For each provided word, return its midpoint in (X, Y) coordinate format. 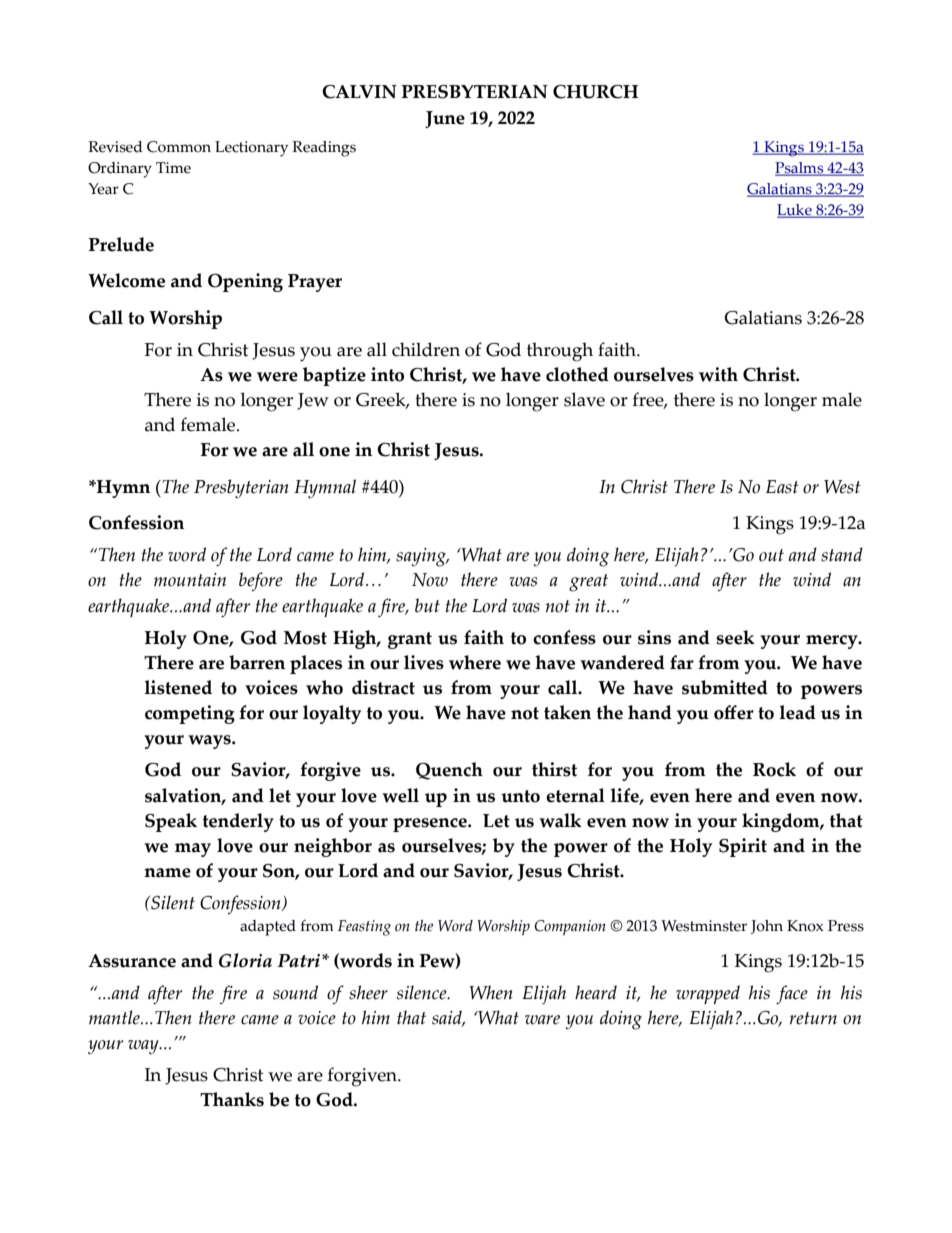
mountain (190, 580)
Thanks (232, 1099)
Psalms (800, 169)
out (771, 555)
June (445, 119)
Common (179, 147)
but (427, 605)
